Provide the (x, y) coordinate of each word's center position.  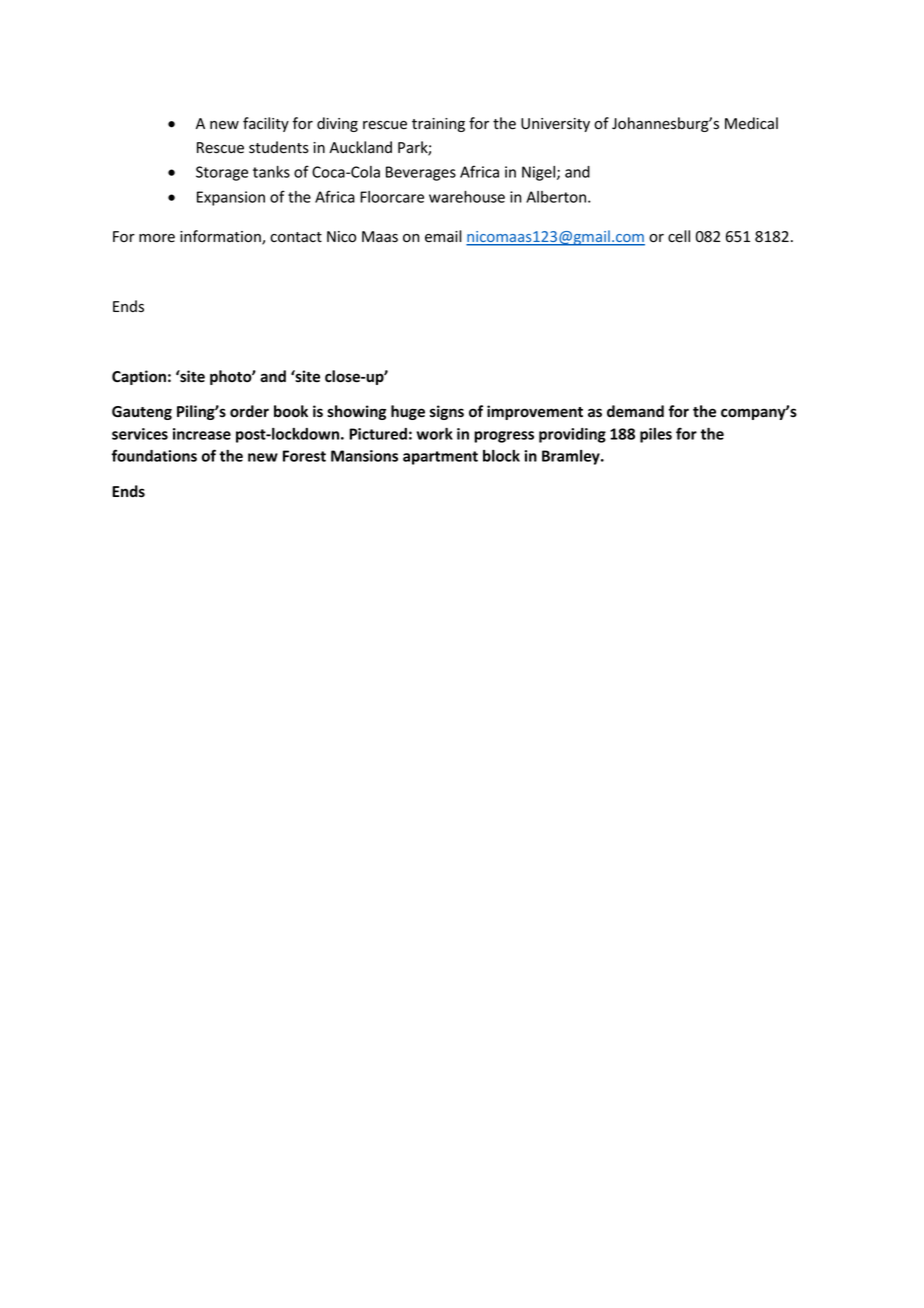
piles (656, 435)
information (221, 237)
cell (679, 236)
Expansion (231, 198)
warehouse (467, 197)
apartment (440, 458)
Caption (139, 377)
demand (635, 411)
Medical (751, 123)
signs (447, 412)
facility (266, 124)
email (443, 236)
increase (202, 434)
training (438, 125)
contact (296, 237)
